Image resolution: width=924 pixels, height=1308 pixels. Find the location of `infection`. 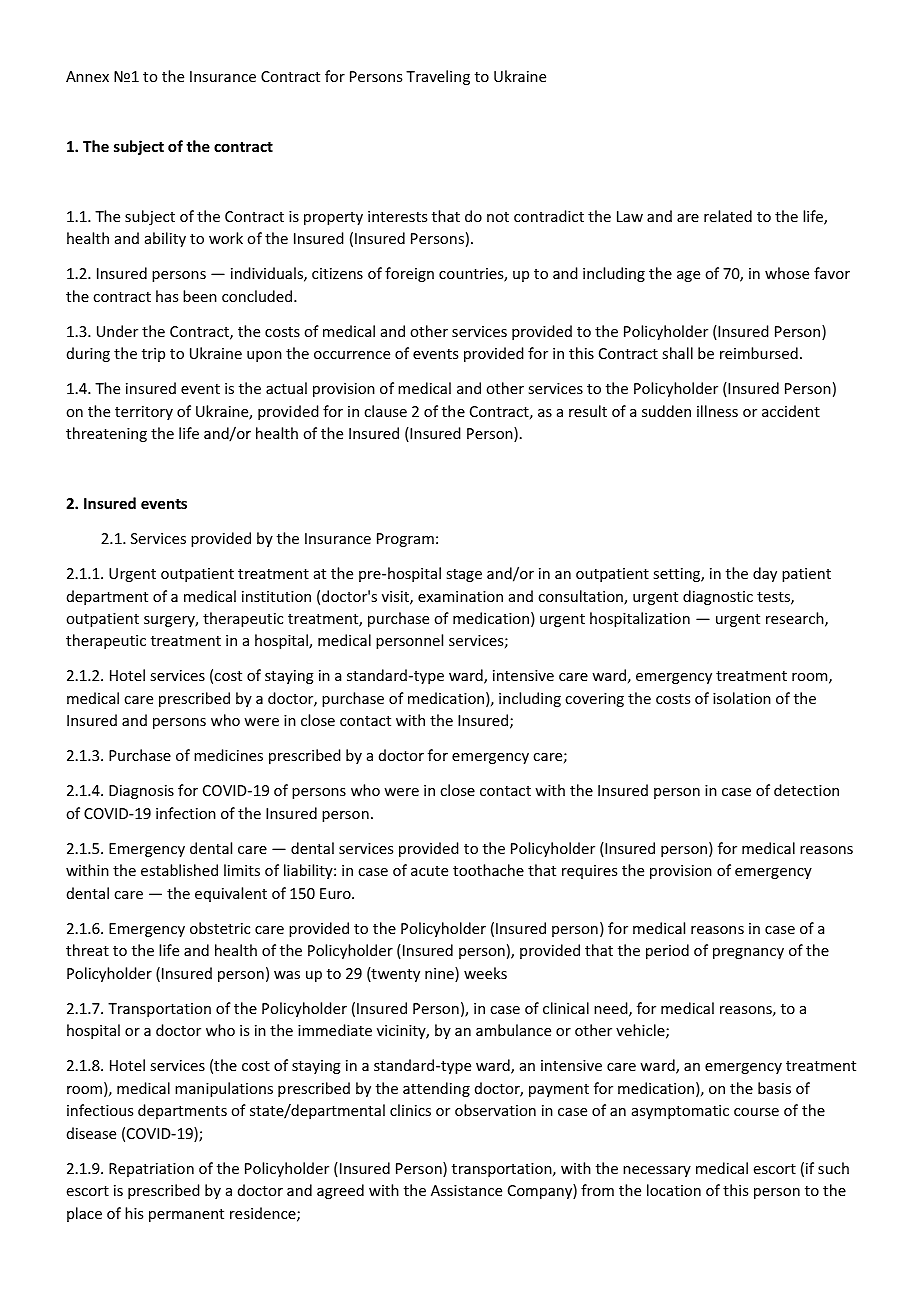

infection is located at coordinates (186, 813).
